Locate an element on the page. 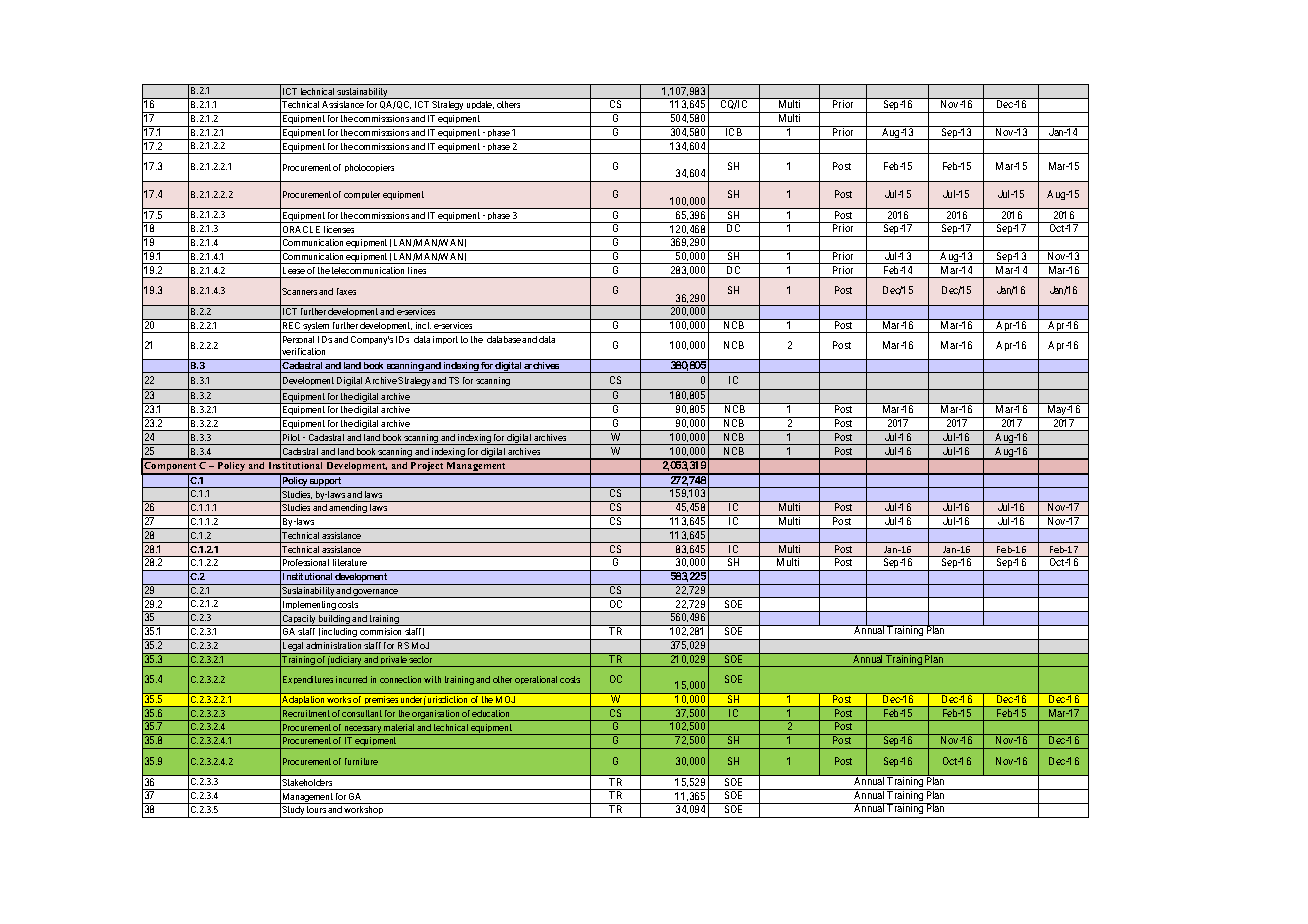  support is located at coordinates (326, 482).
